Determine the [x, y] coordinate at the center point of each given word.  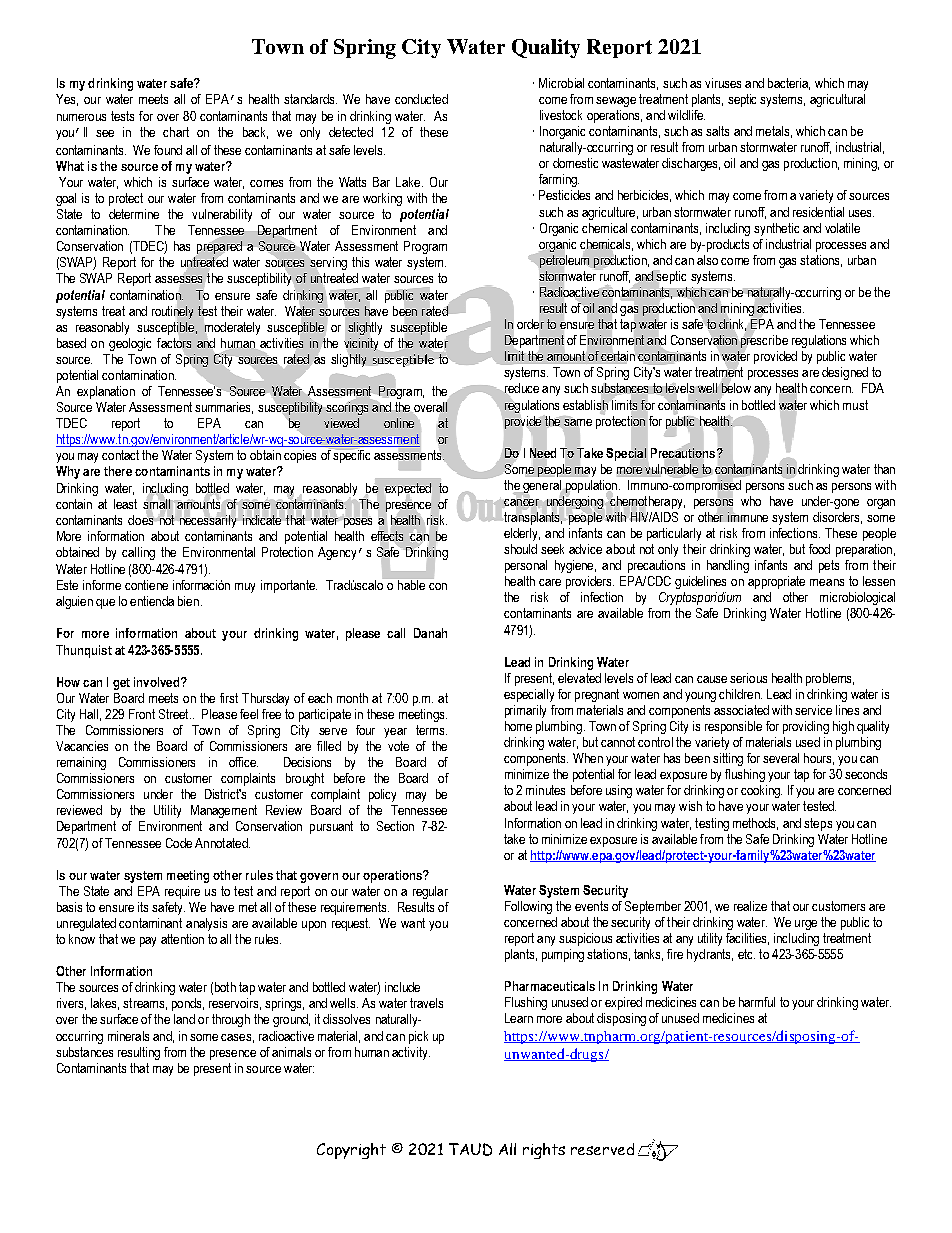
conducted [421, 99]
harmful [757, 1002]
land [184, 1019]
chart [176, 132]
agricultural [837, 100]
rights [544, 1151]
